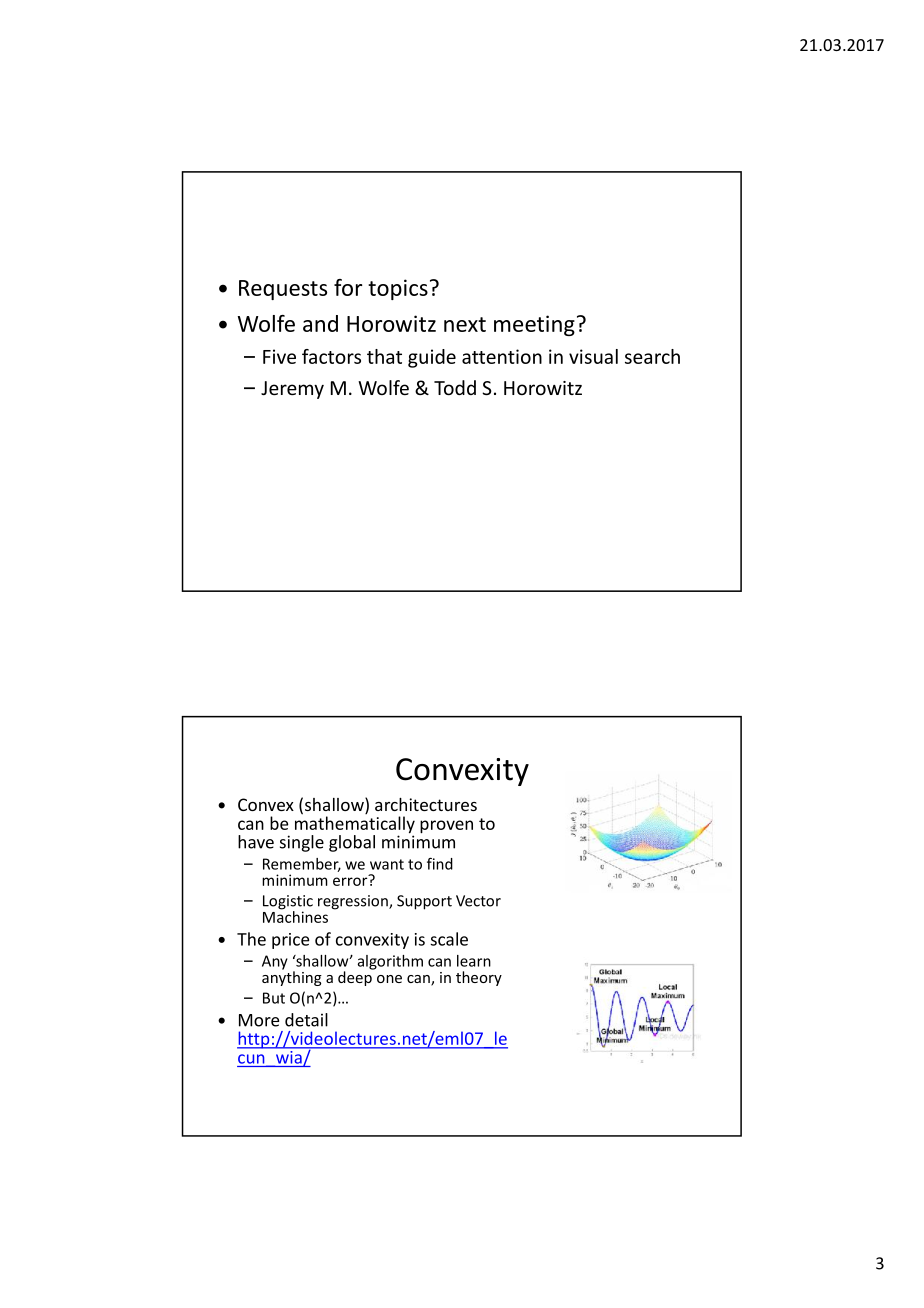  What do you see at coordinates (292, 390) in the page?
I see `Jeremy` at bounding box center [292, 390].
